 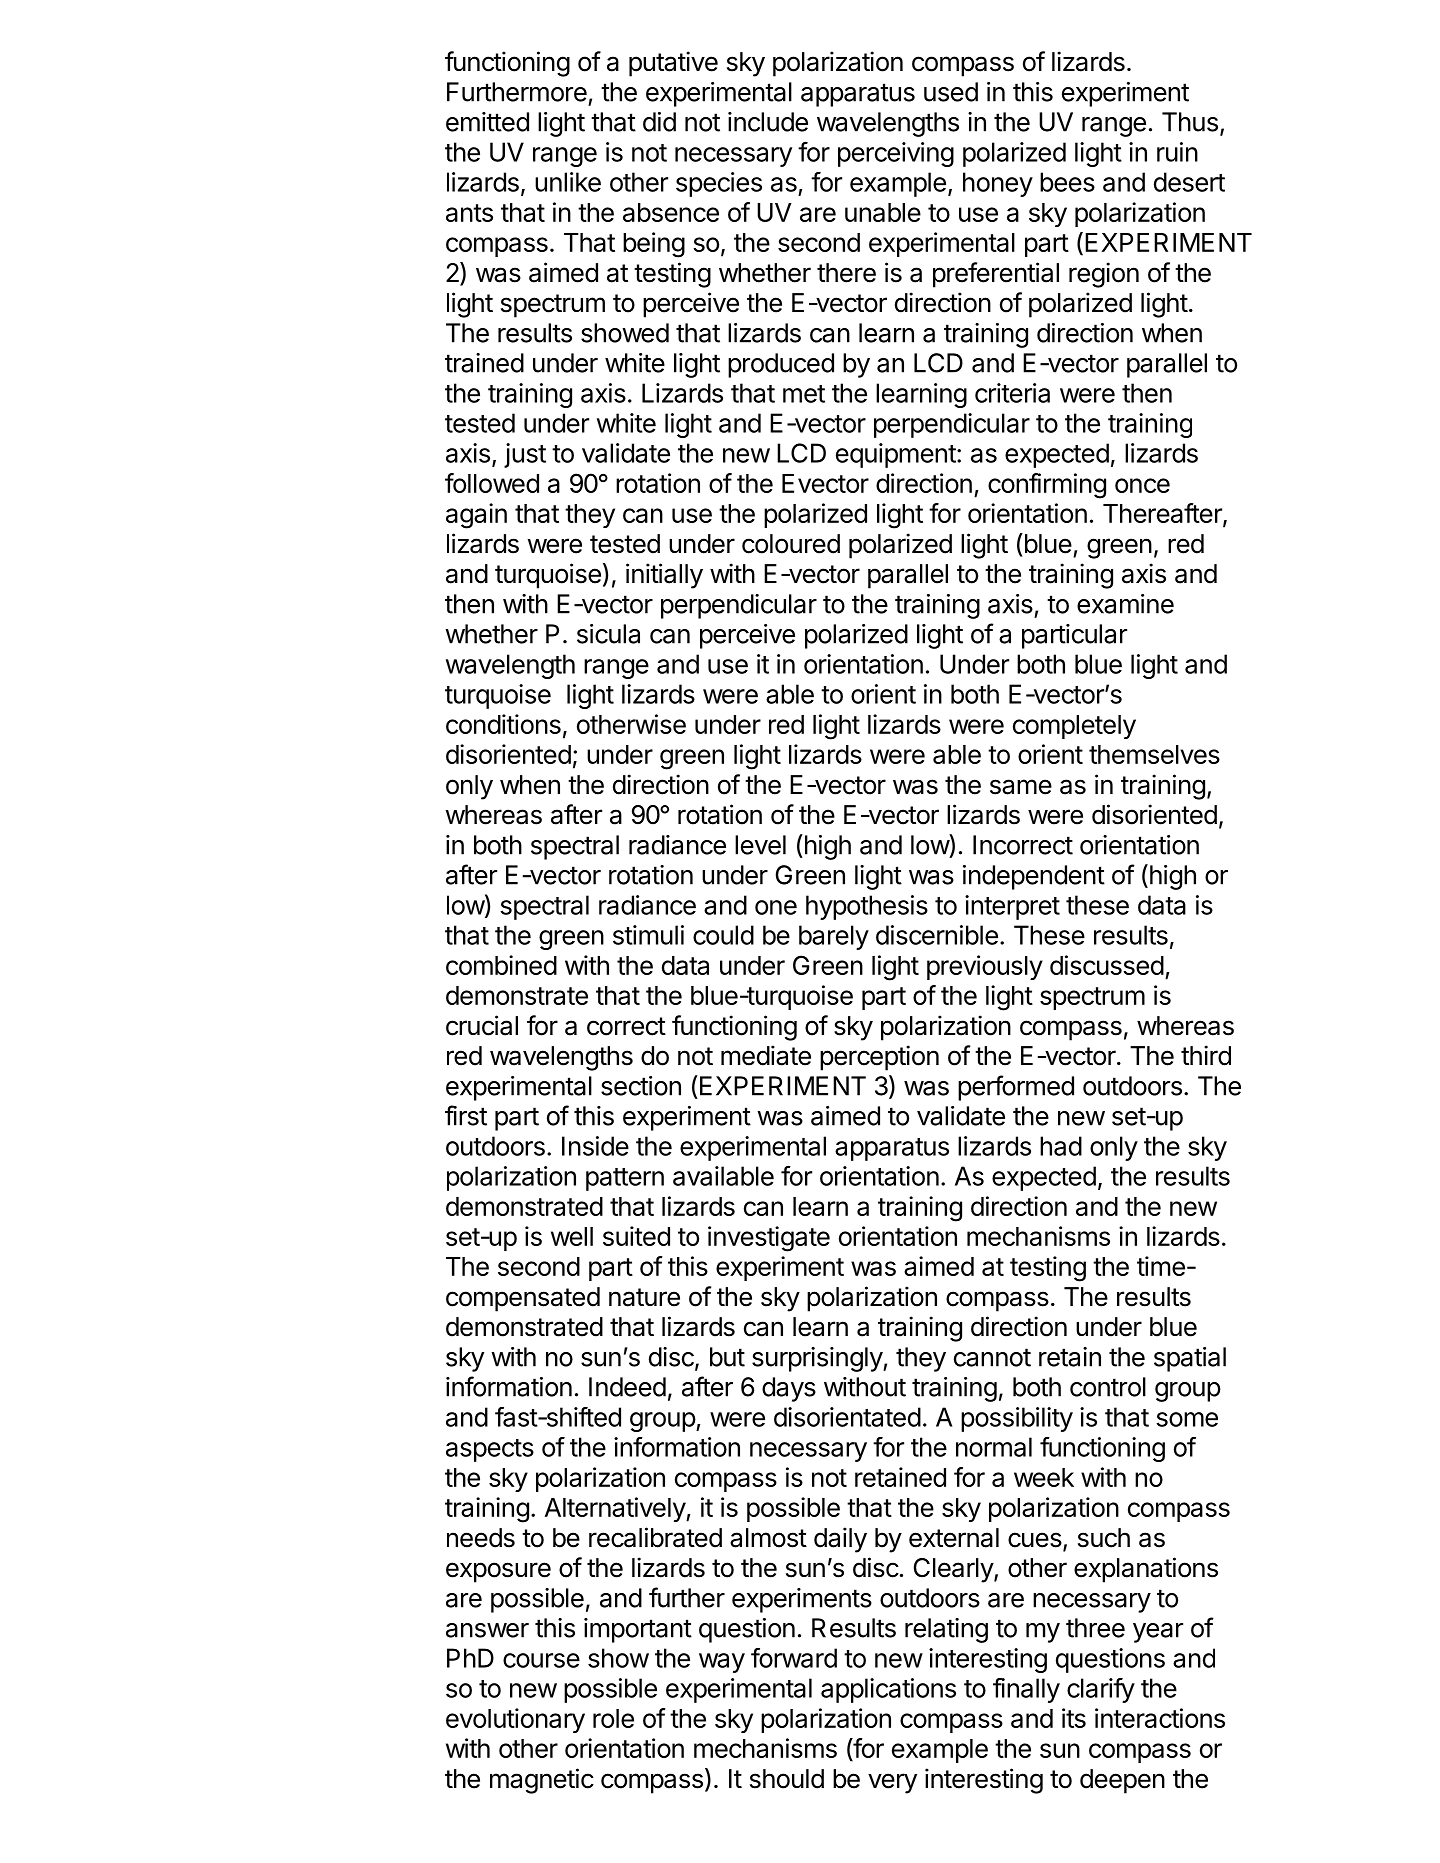 I want to click on ruin, so click(x=1177, y=152).
